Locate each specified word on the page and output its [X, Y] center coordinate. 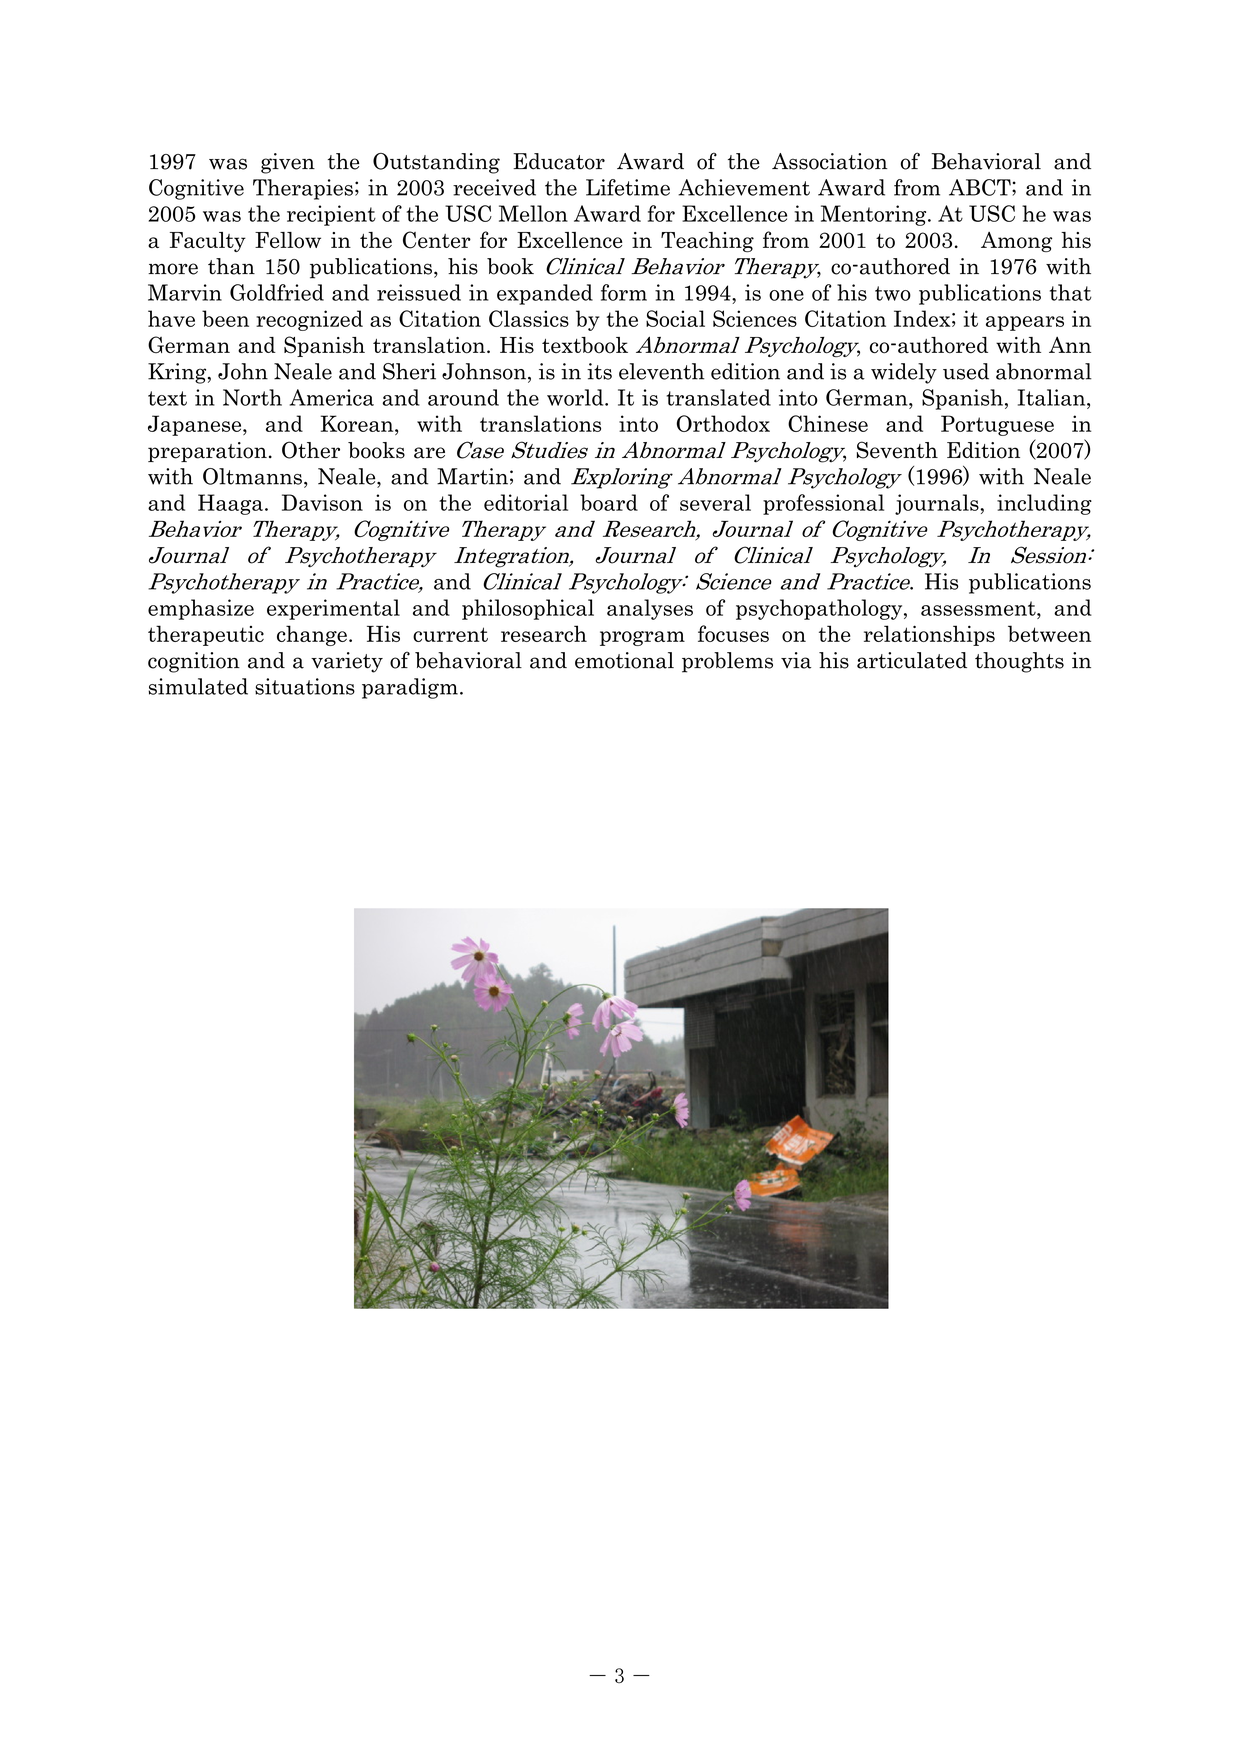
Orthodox [723, 423]
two [893, 293]
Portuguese [997, 425]
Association [830, 161]
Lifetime [628, 187]
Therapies [303, 189]
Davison [322, 502]
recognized [309, 320]
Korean [358, 423]
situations [305, 686]
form [624, 292]
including [1044, 504]
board [609, 502]
